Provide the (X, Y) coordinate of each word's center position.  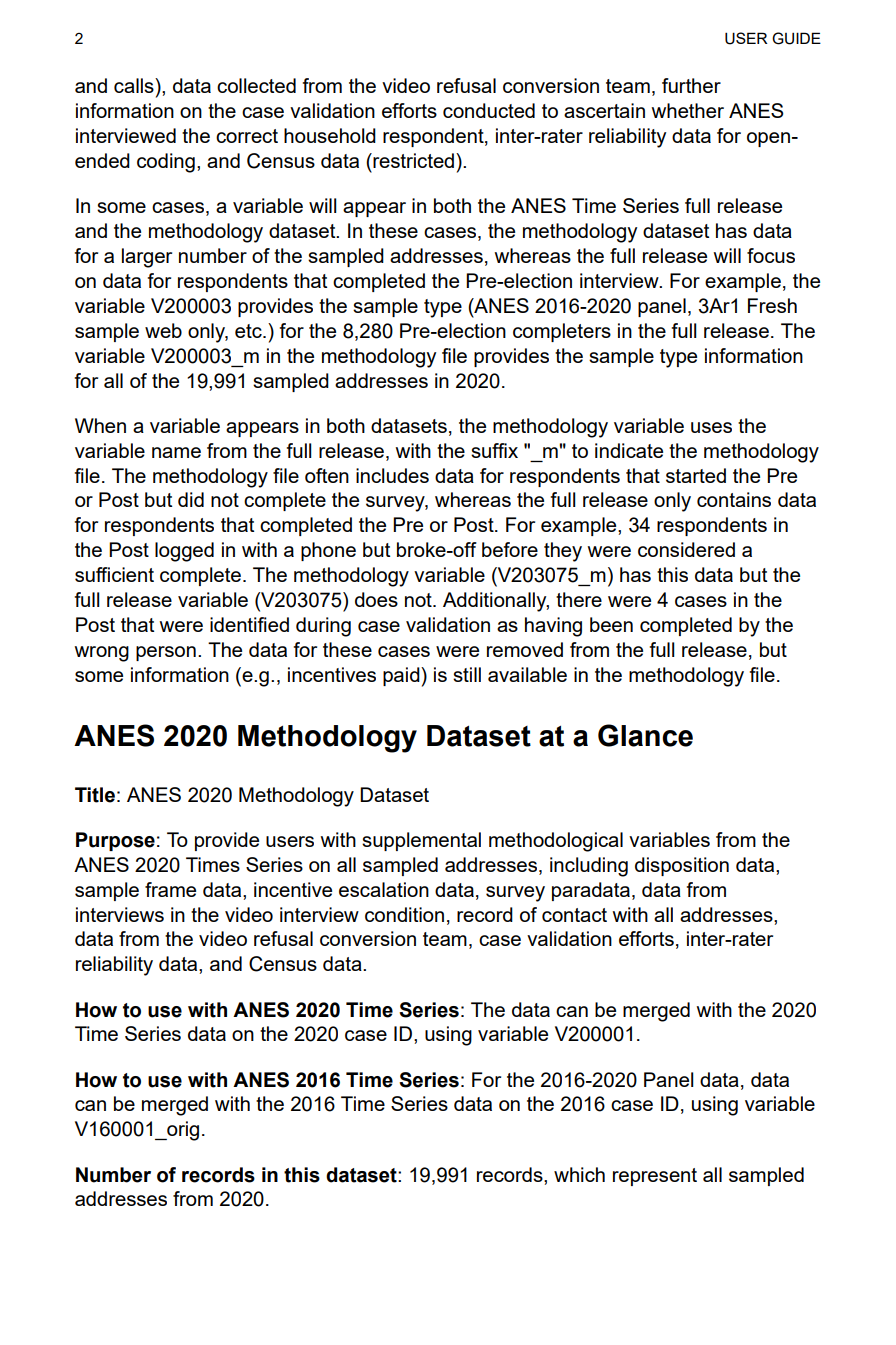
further (691, 85)
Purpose (115, 841)
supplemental (421, 841)
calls (135, 85)
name (176, 452)
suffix (494, 450)
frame (170, 889)
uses (711, 427)
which (579, 1174)
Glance (645, 735)
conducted (489, 110)
